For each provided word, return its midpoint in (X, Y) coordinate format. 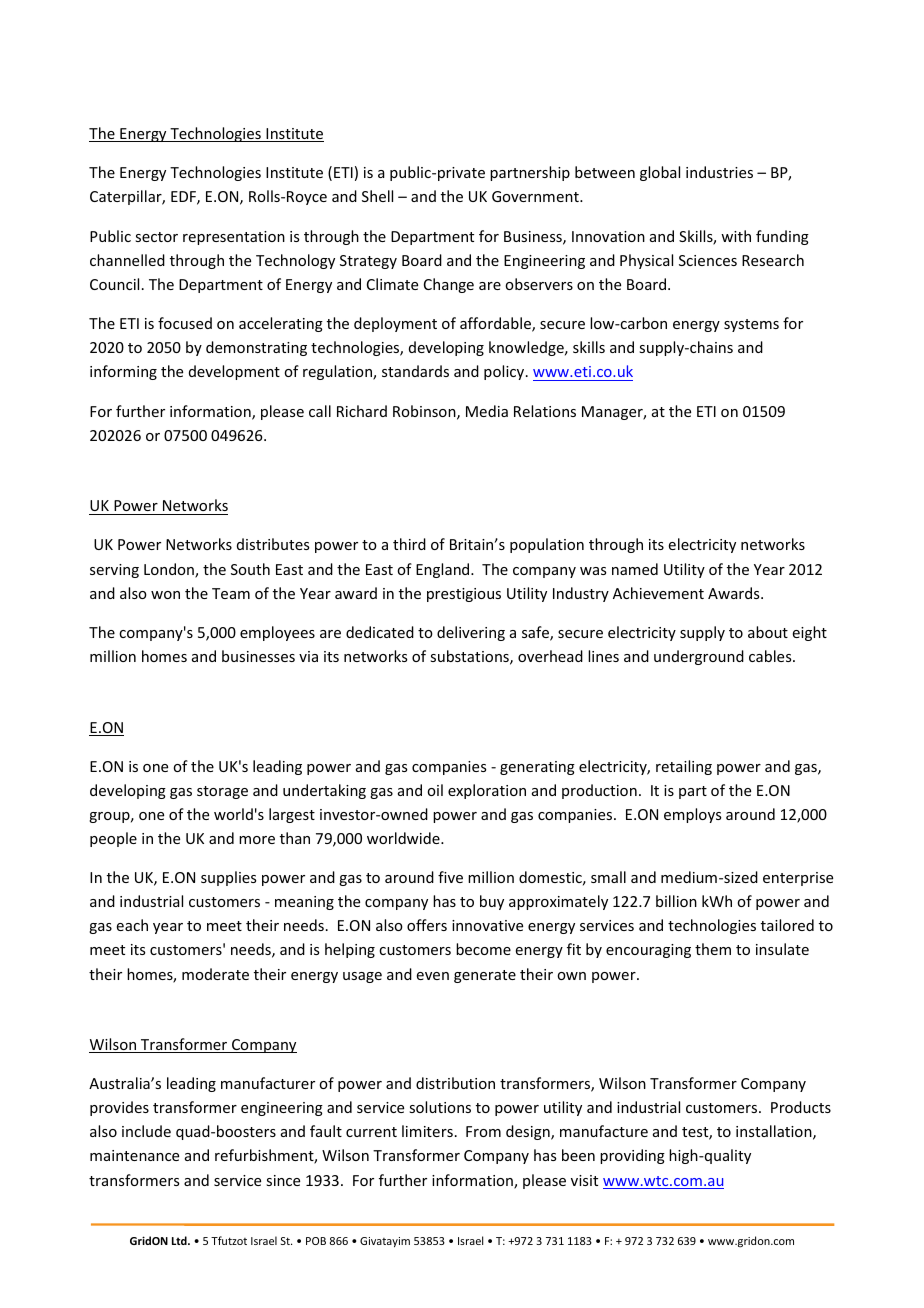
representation (234, 238)
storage (222, 792)
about (768, 632)
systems (751, 325)
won (165, 595)
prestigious (464, 595)
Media (487, 411)
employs (692, 815)
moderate (215, 974)
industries (719, 172)
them (713, 949)
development (234, 372)
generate (485, 976)
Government (536, 196)
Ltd (180, 1240)
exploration (487, 791)
